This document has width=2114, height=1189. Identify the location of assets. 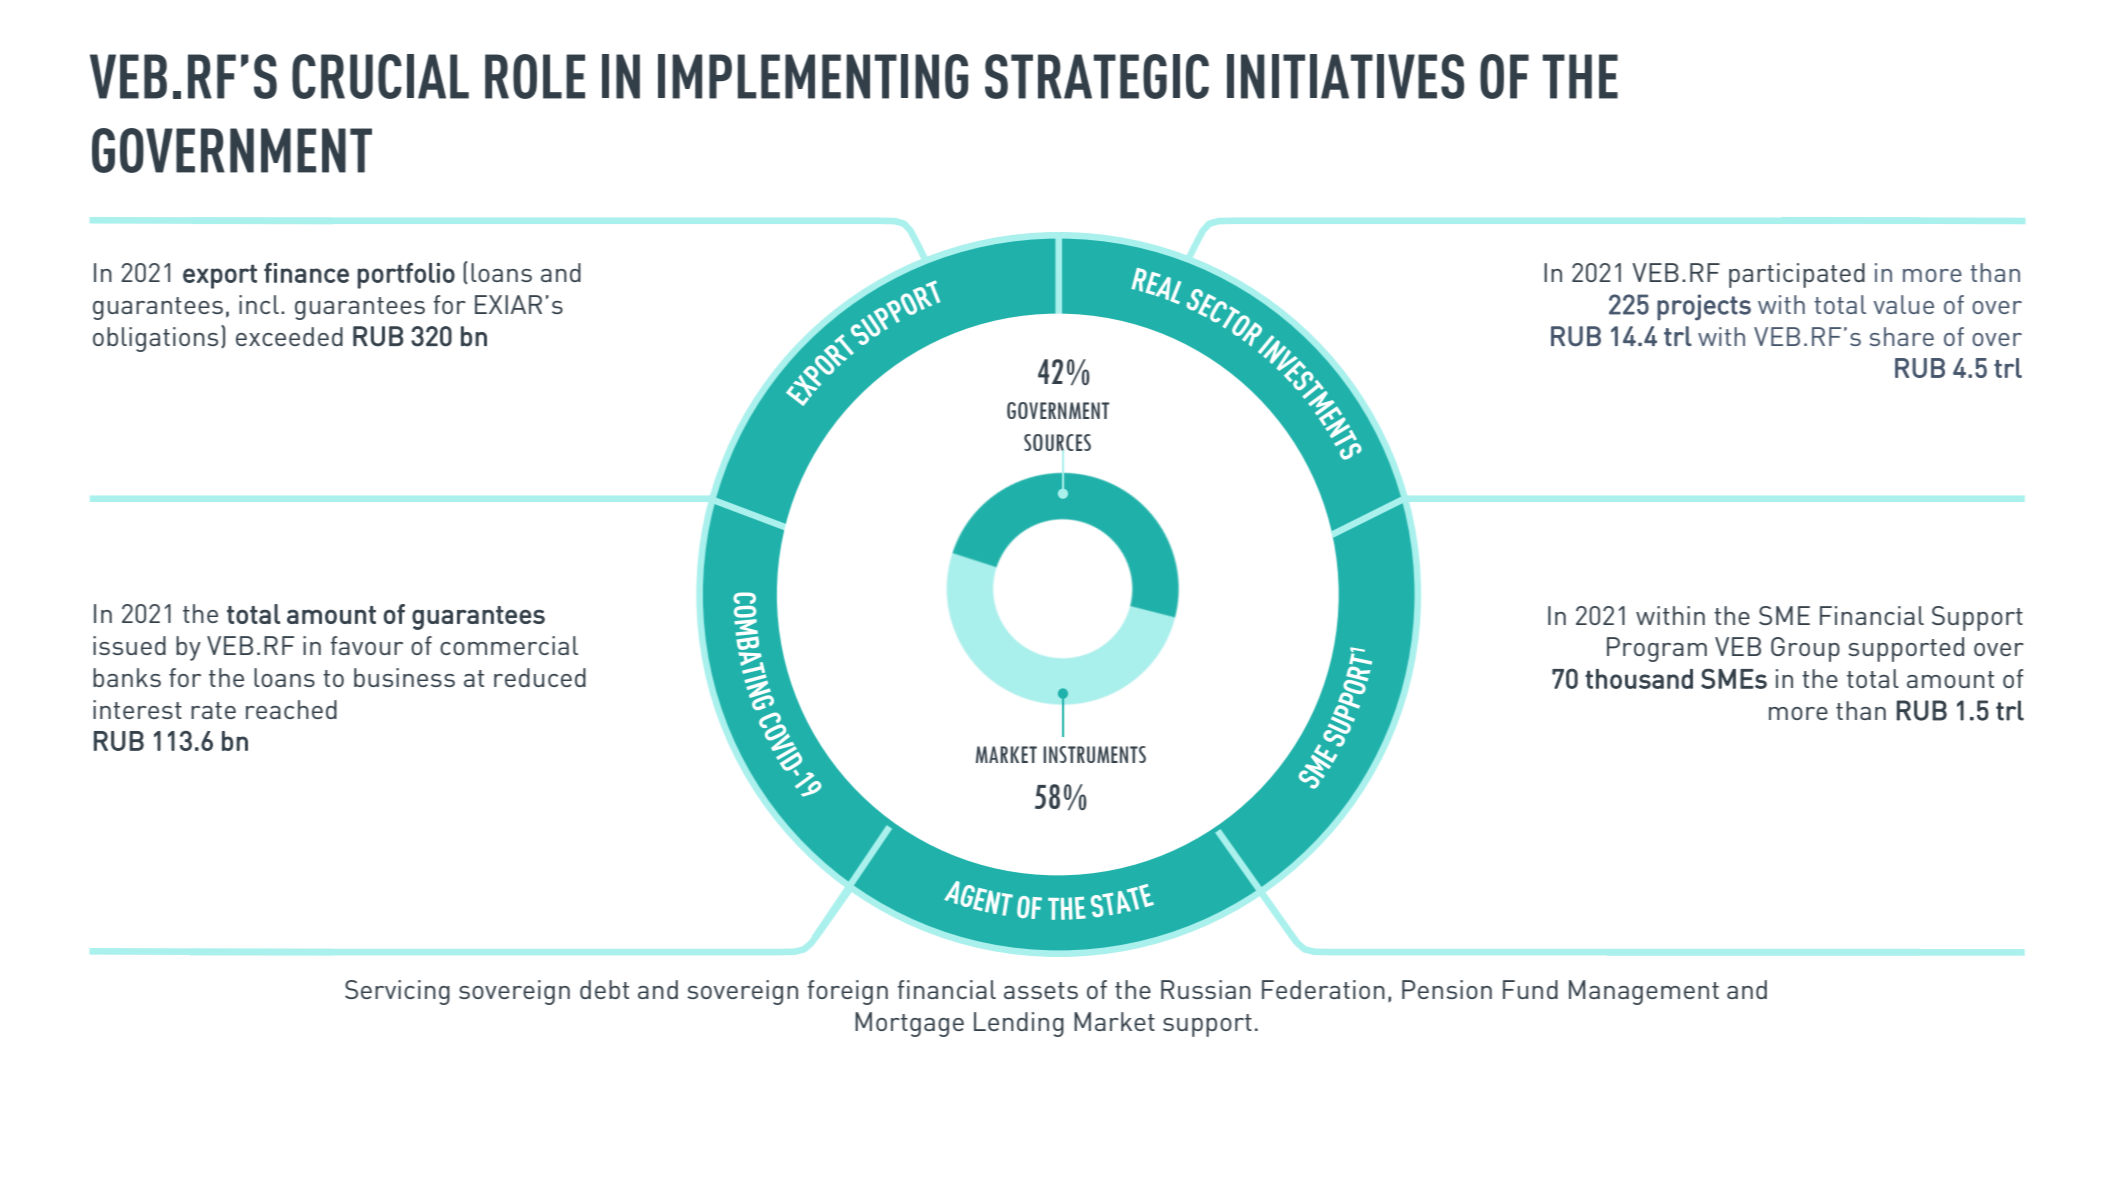
(1041, 990).
